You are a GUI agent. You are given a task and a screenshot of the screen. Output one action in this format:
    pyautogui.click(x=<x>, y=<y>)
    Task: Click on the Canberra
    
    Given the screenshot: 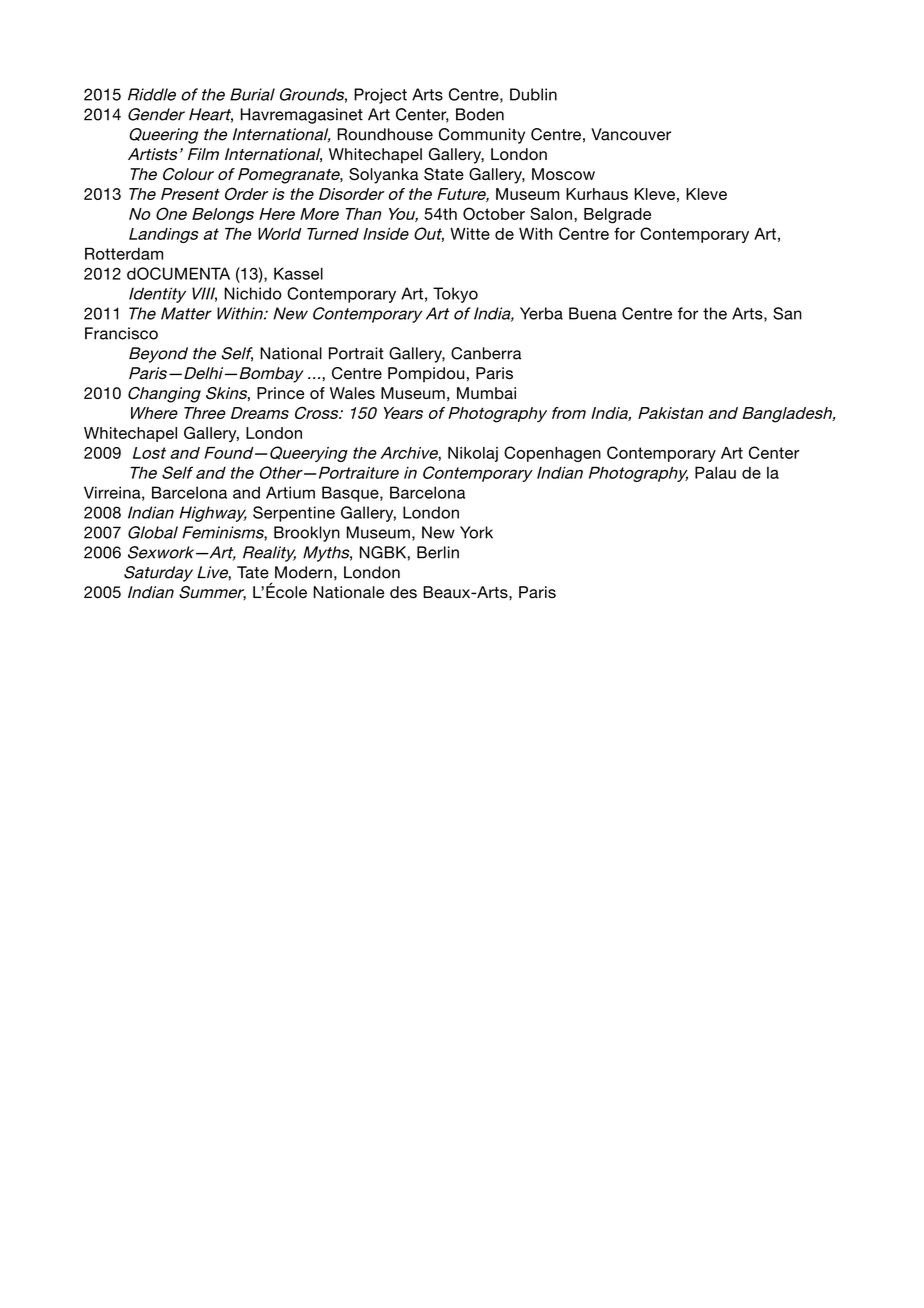 What is the action you would take?
    pyautogui.click(x=486, y=353)
